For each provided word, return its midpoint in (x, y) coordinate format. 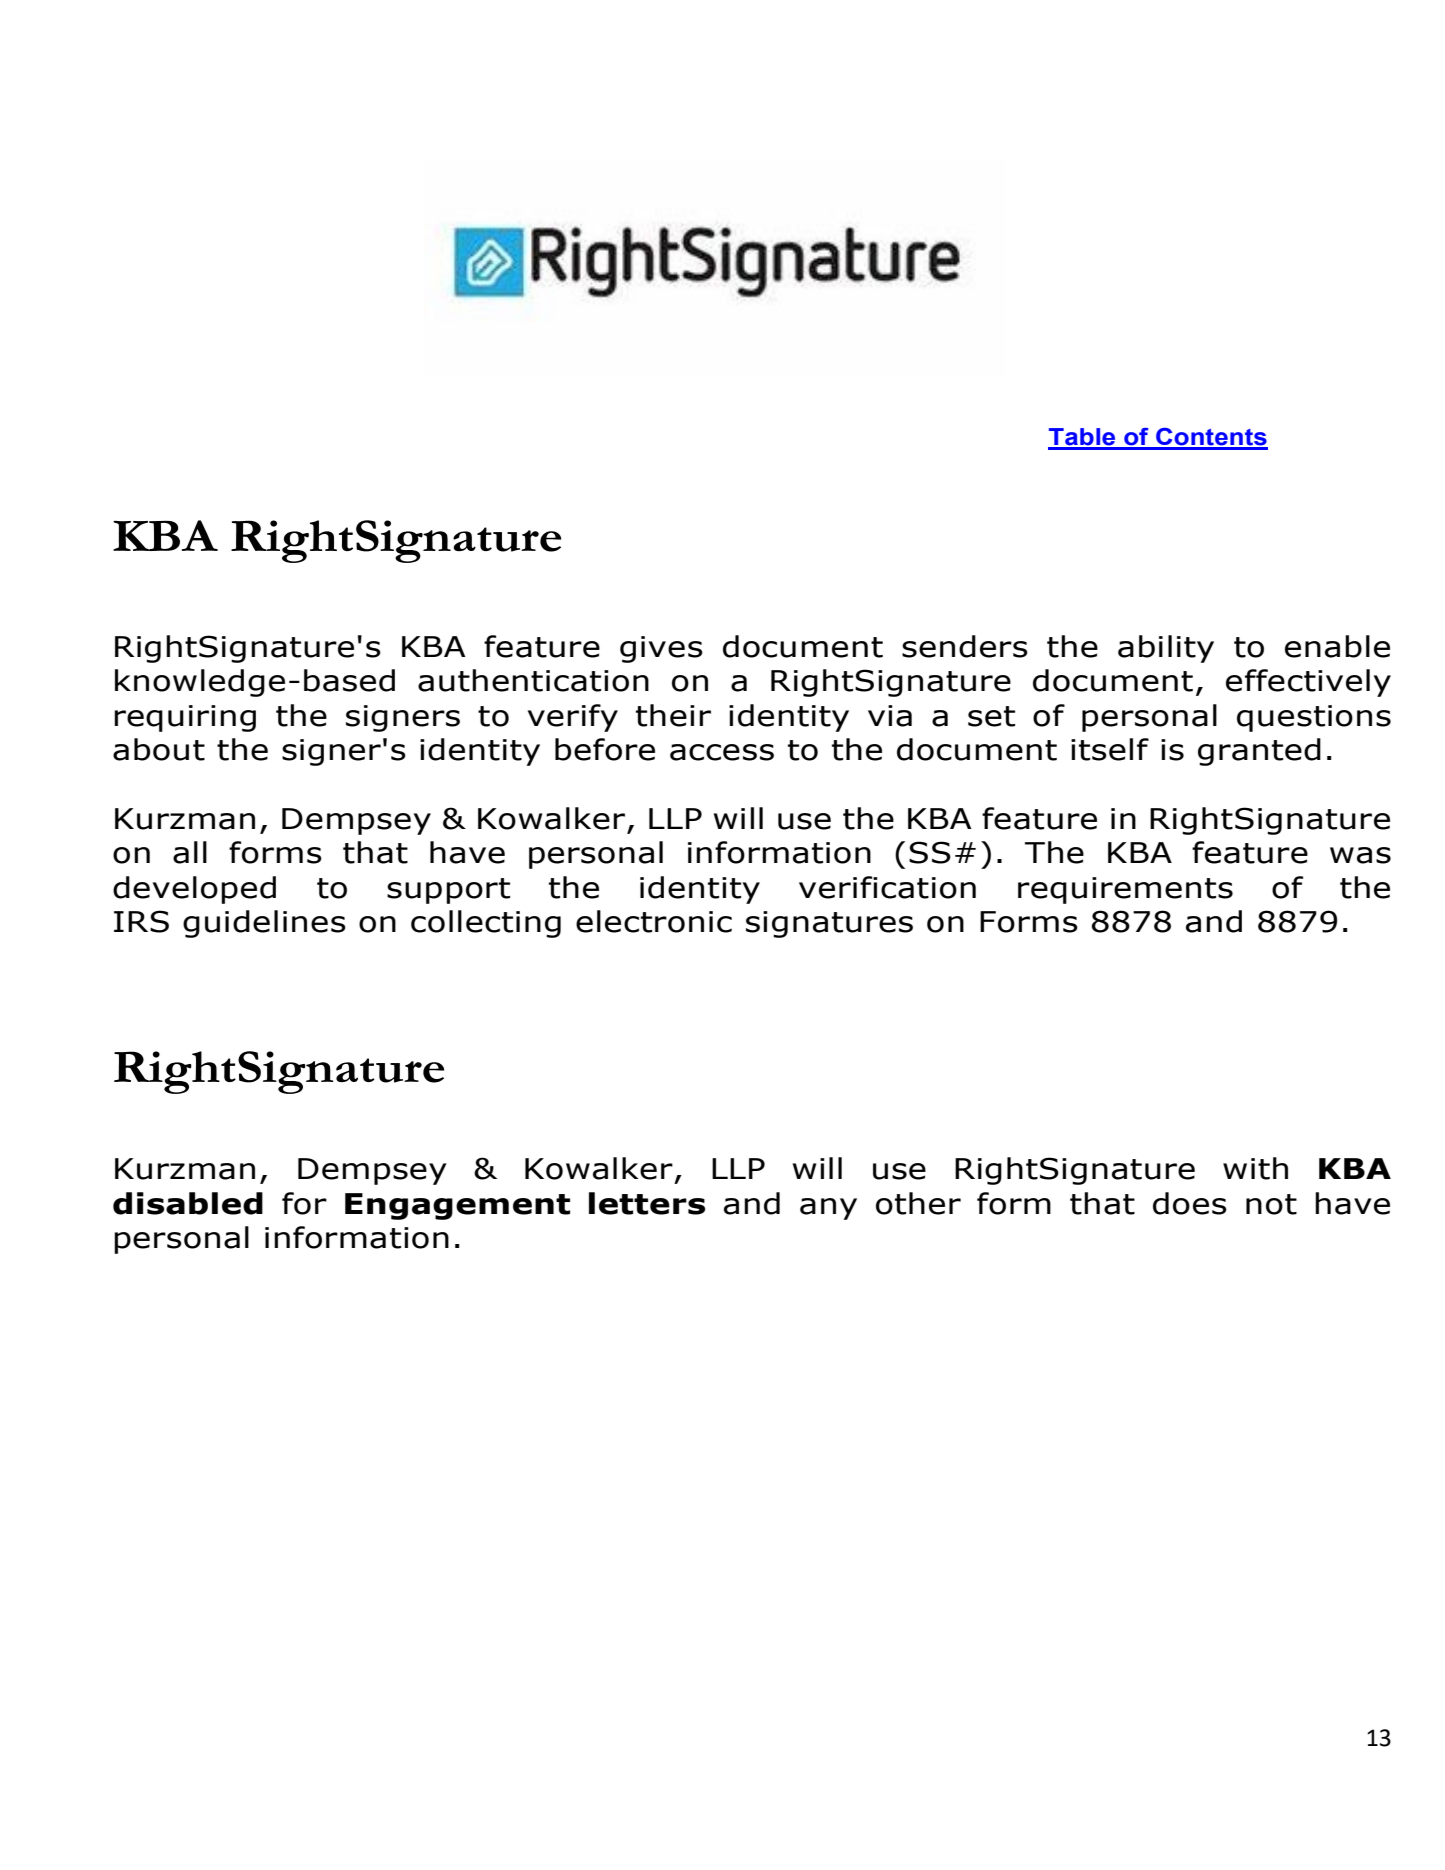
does (1190, 1203)
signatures (829, 924)
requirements (1125, 890)
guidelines (264, 924)
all (190, 852)
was (1360, 855)
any (828, 1209)
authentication (533, 680)
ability (1166, 649)
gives (661, 649)
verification (887, 887)
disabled (188, 1203)
